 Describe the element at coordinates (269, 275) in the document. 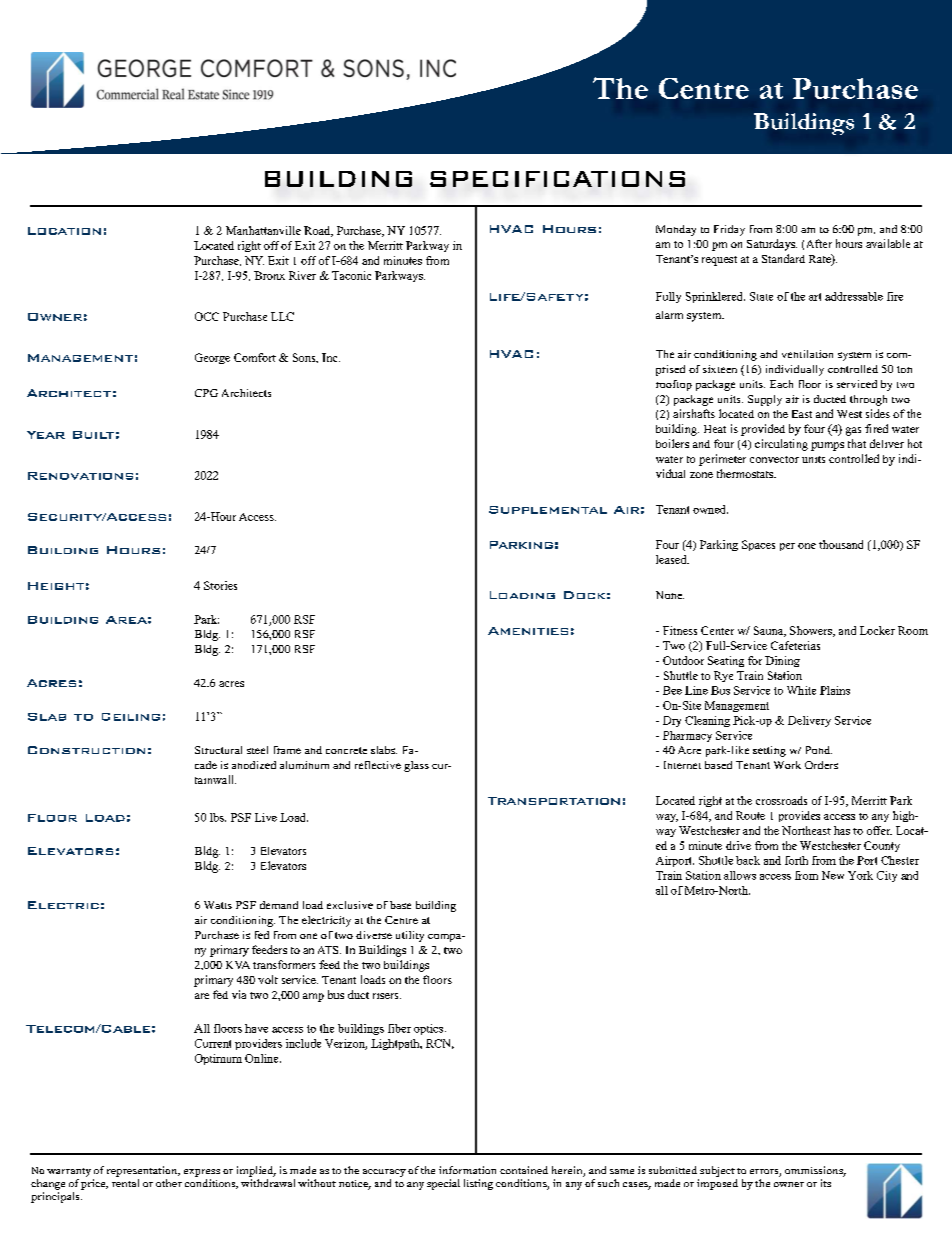

I see `Bronx` at that location.
